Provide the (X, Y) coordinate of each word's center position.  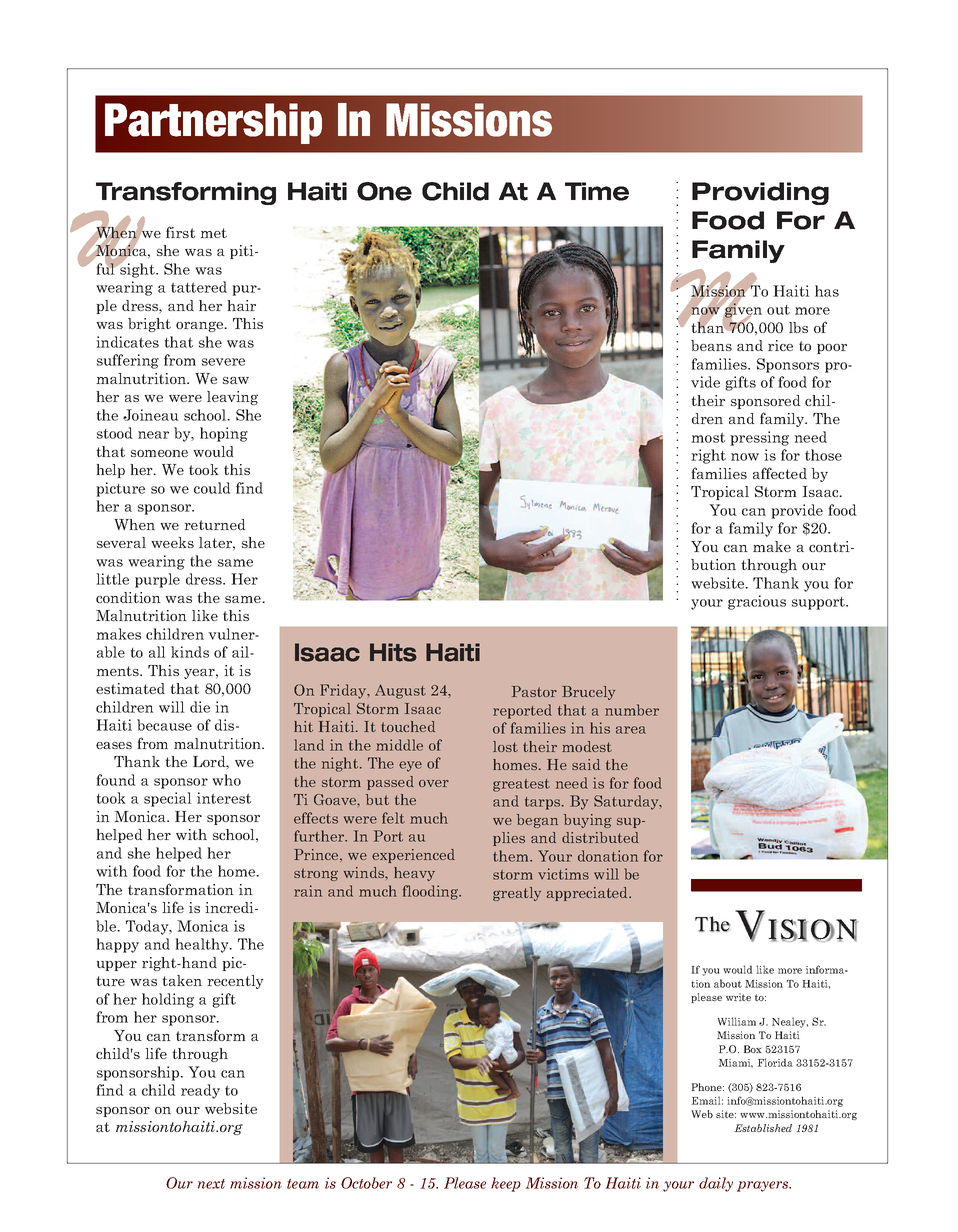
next (211, 1184)
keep (506, 1184)
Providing (760, 193)
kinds (190, 652)
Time (597, 191)
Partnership (213, 123)
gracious (757, 602)
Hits (393, 652)
